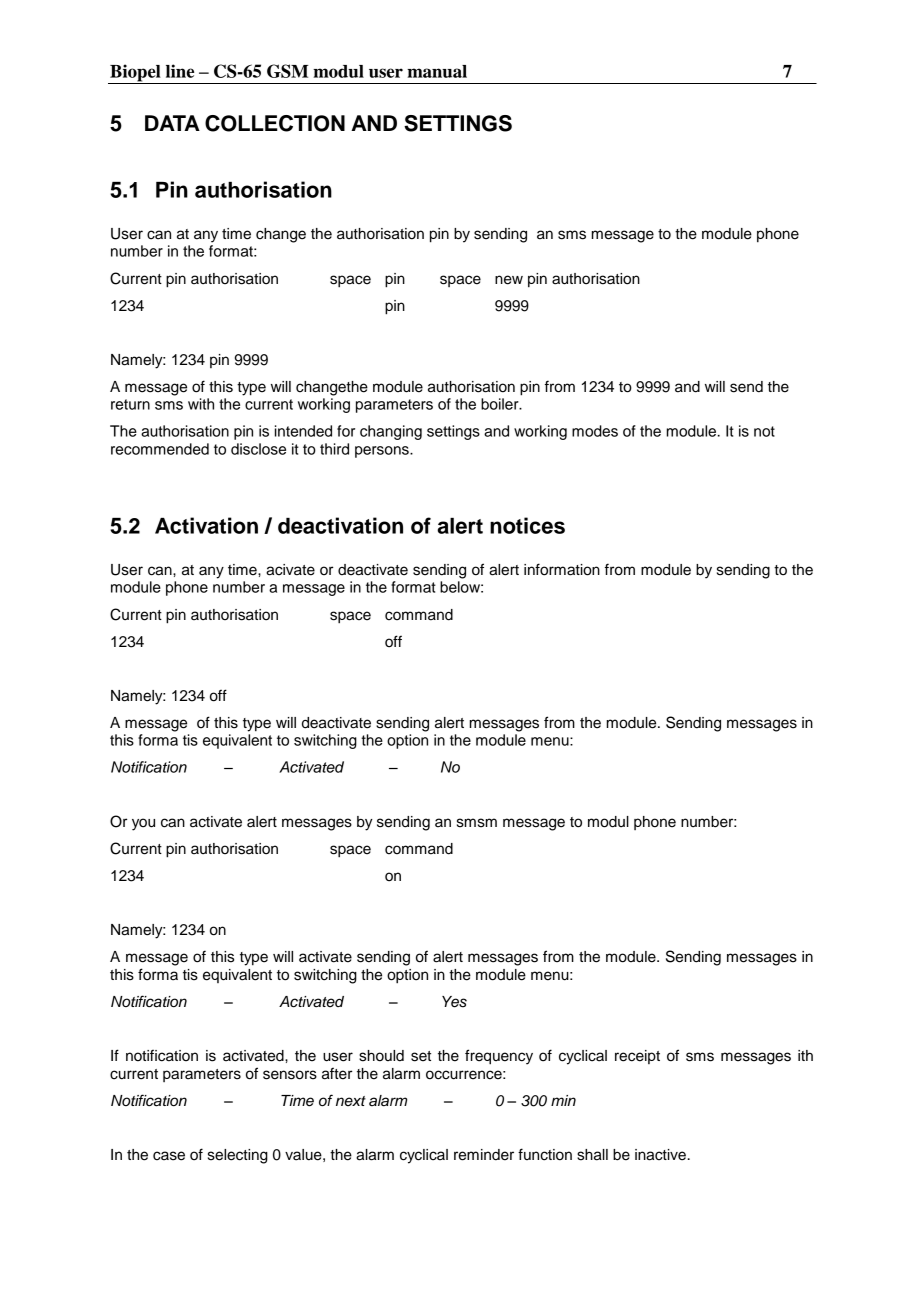 This page has width=924, height=1308. Describe the element at coordinates (454, 1002) in the page. I see `Yes` at that location.
